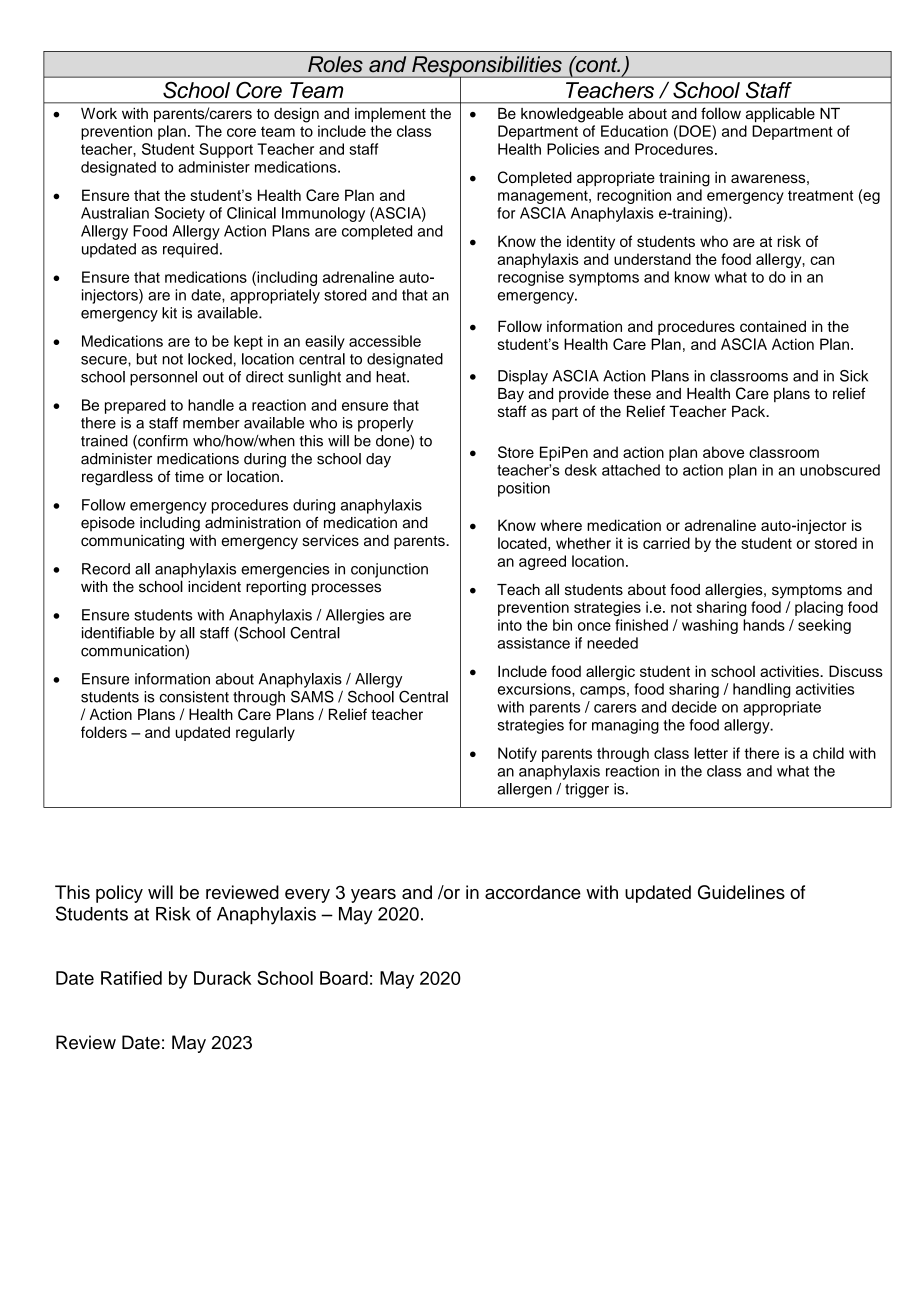 The image size is (924, 1308). Describe the element at coordinates (695, 131) in the screenshot. I see `DOE` at that location.
